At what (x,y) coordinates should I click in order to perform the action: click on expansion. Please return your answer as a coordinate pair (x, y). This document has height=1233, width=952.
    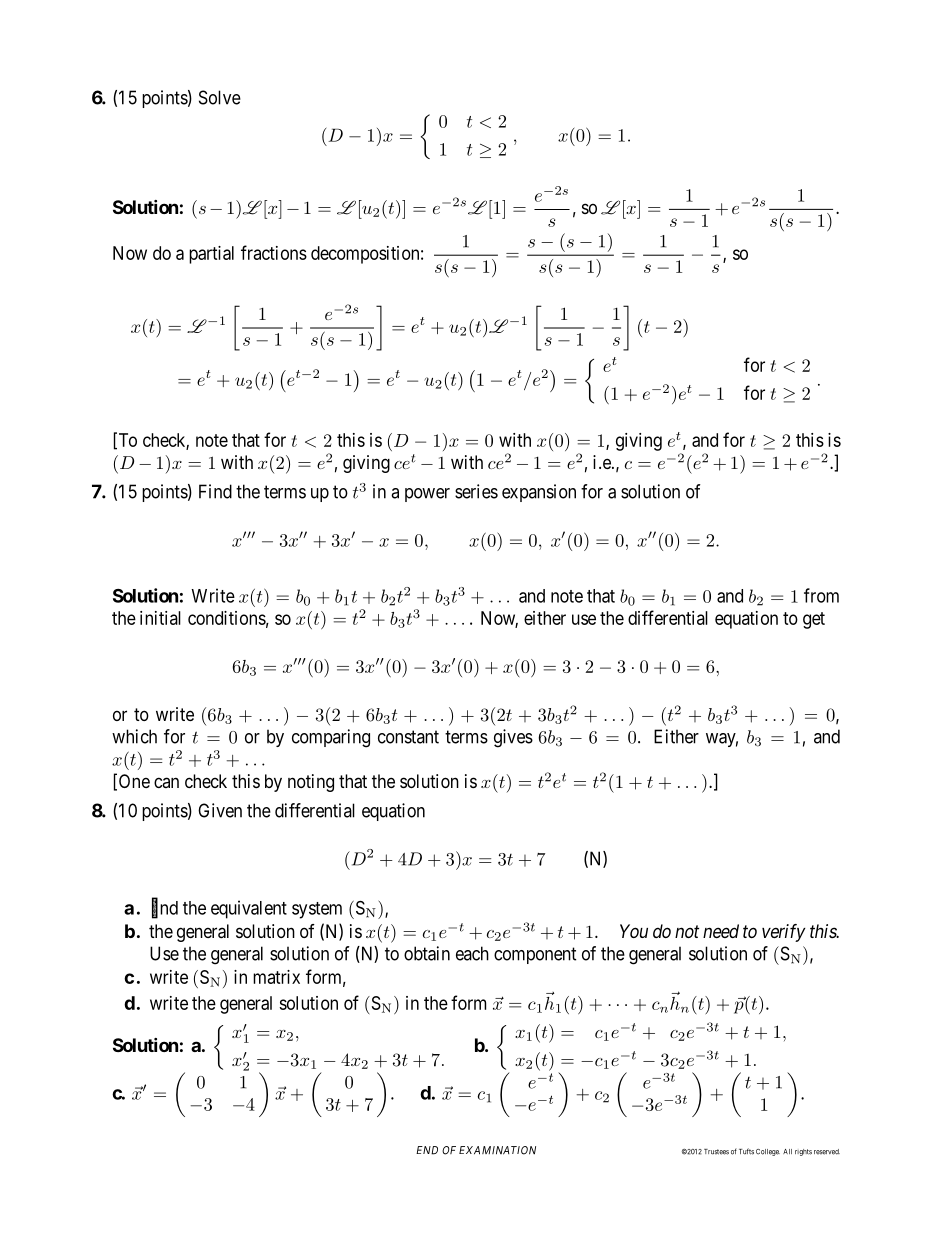
    Looking at the image, I should click on (539, 493).
